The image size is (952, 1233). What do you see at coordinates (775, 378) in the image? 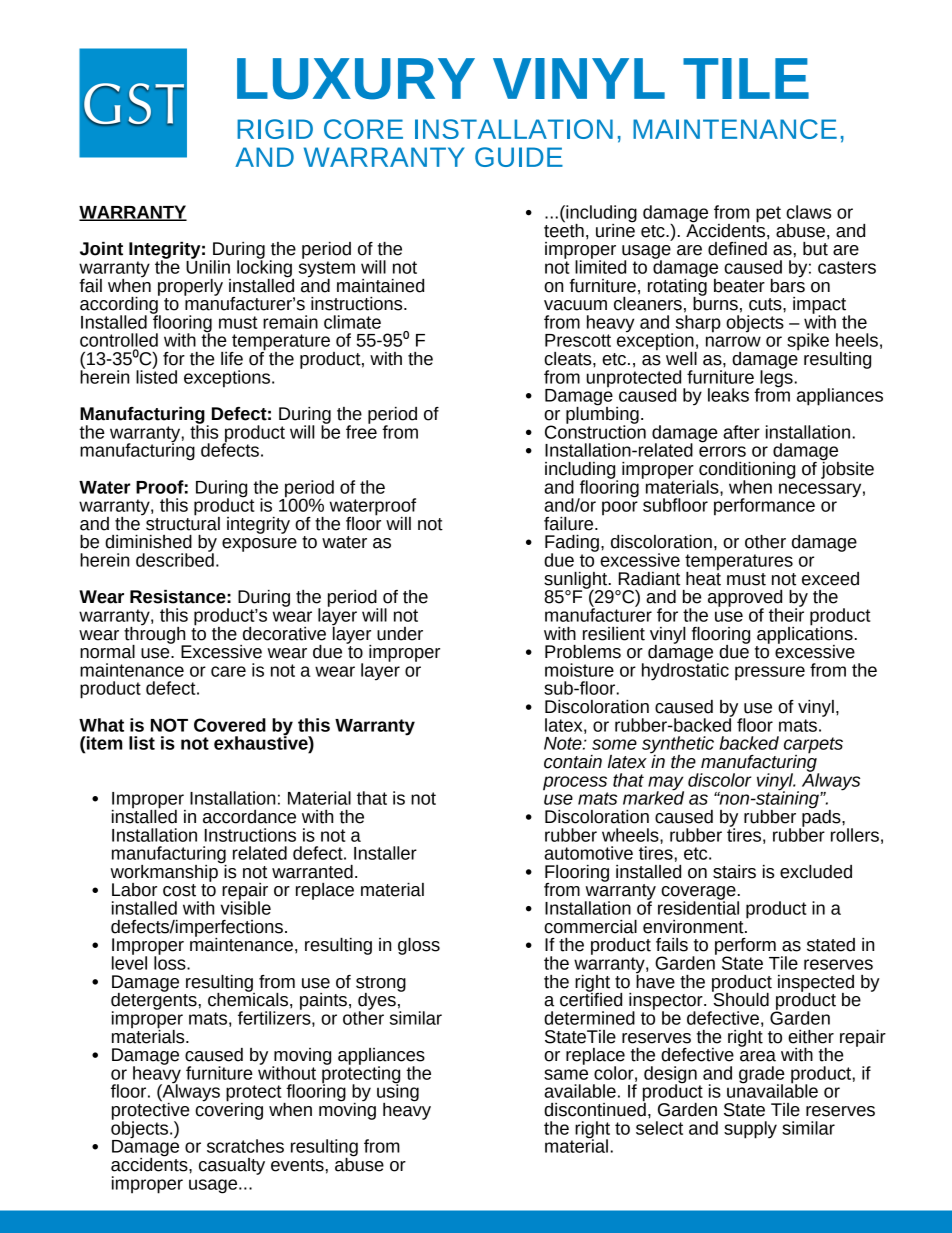
I see `legs` at bounding box center [775, 378].
